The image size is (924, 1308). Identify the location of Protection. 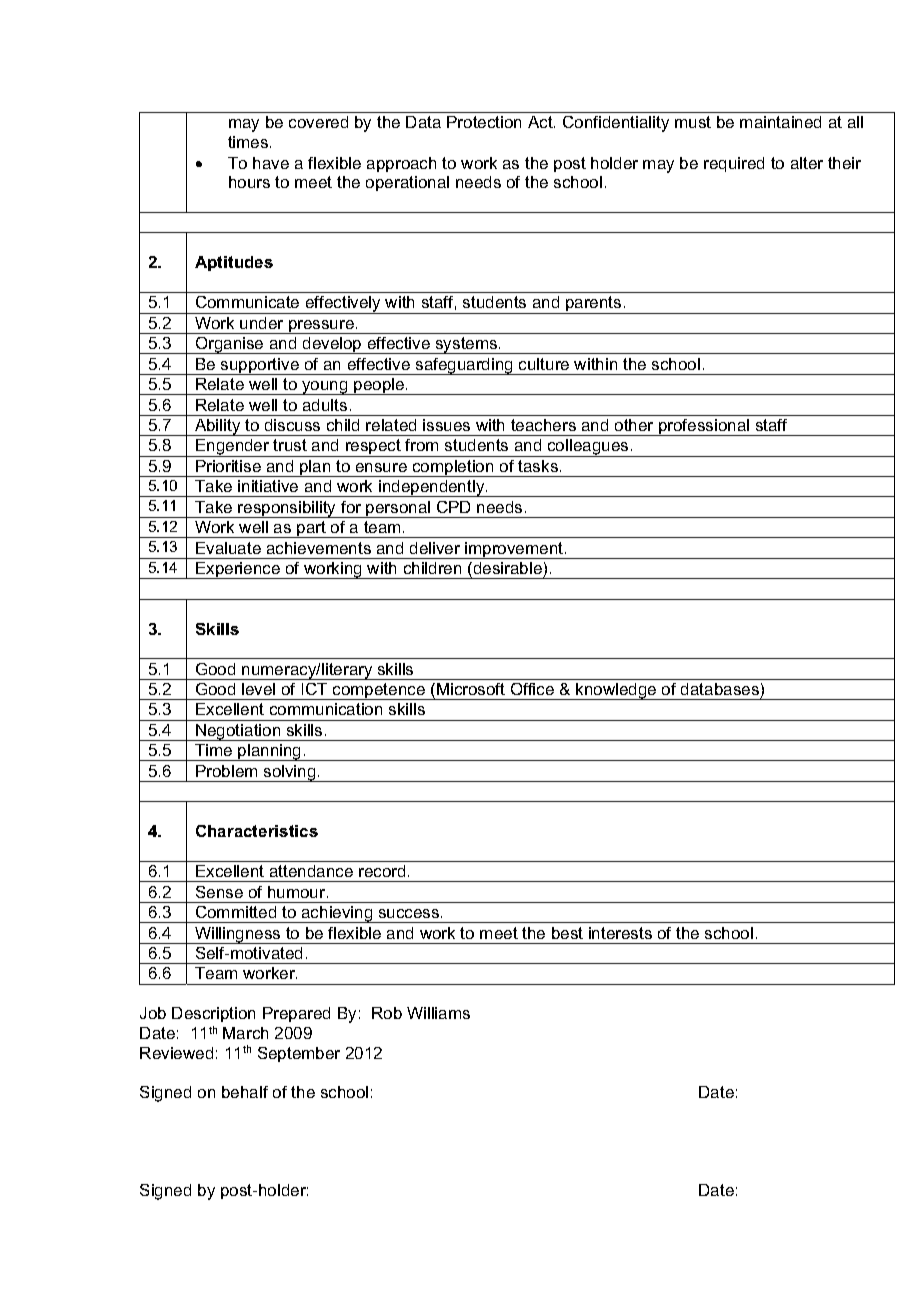
(484, 122).
